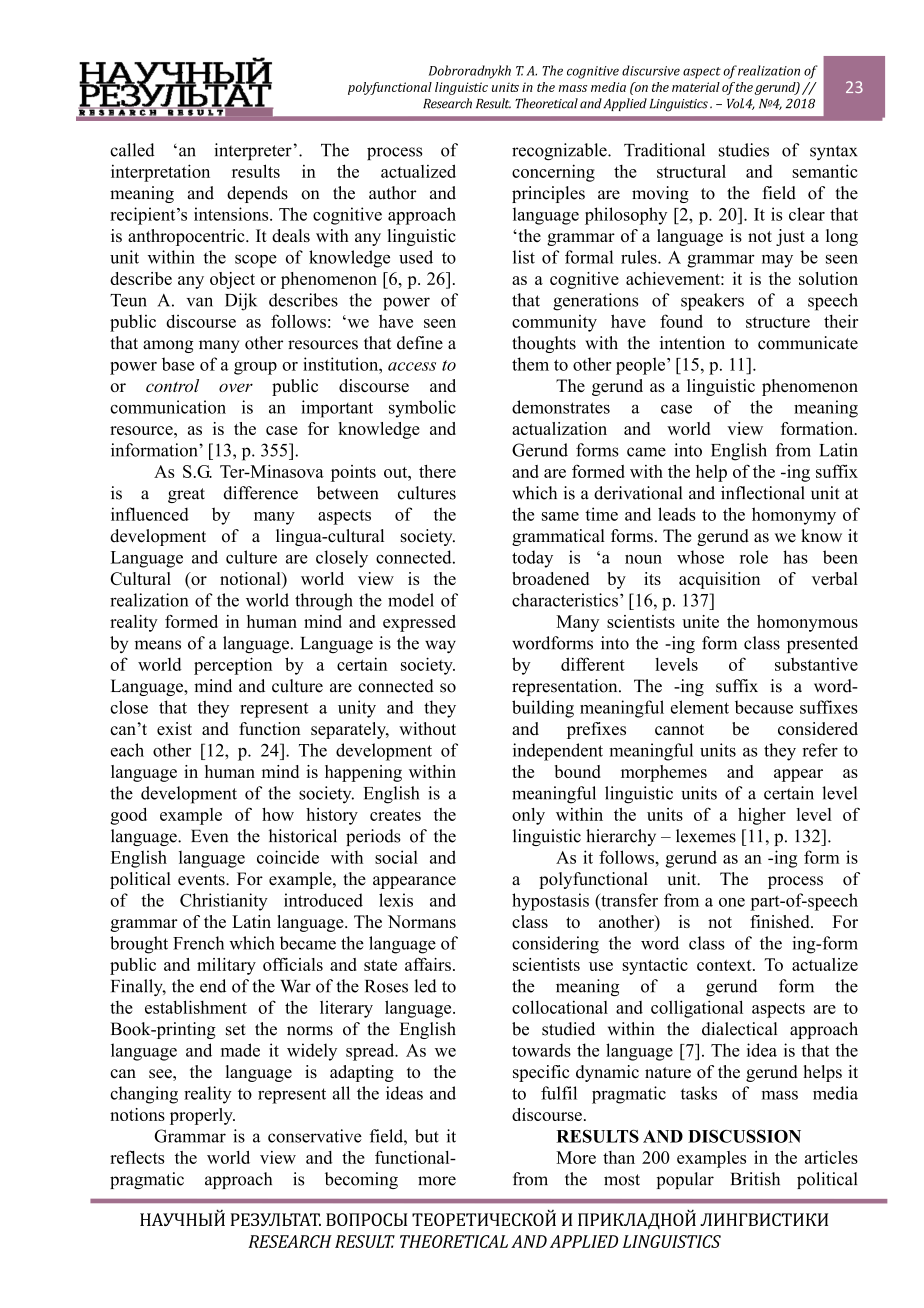 This page has height=1308, width=924. Describe the element at coordinates (253, 151) in the page. I see `interpreter` at that location.
